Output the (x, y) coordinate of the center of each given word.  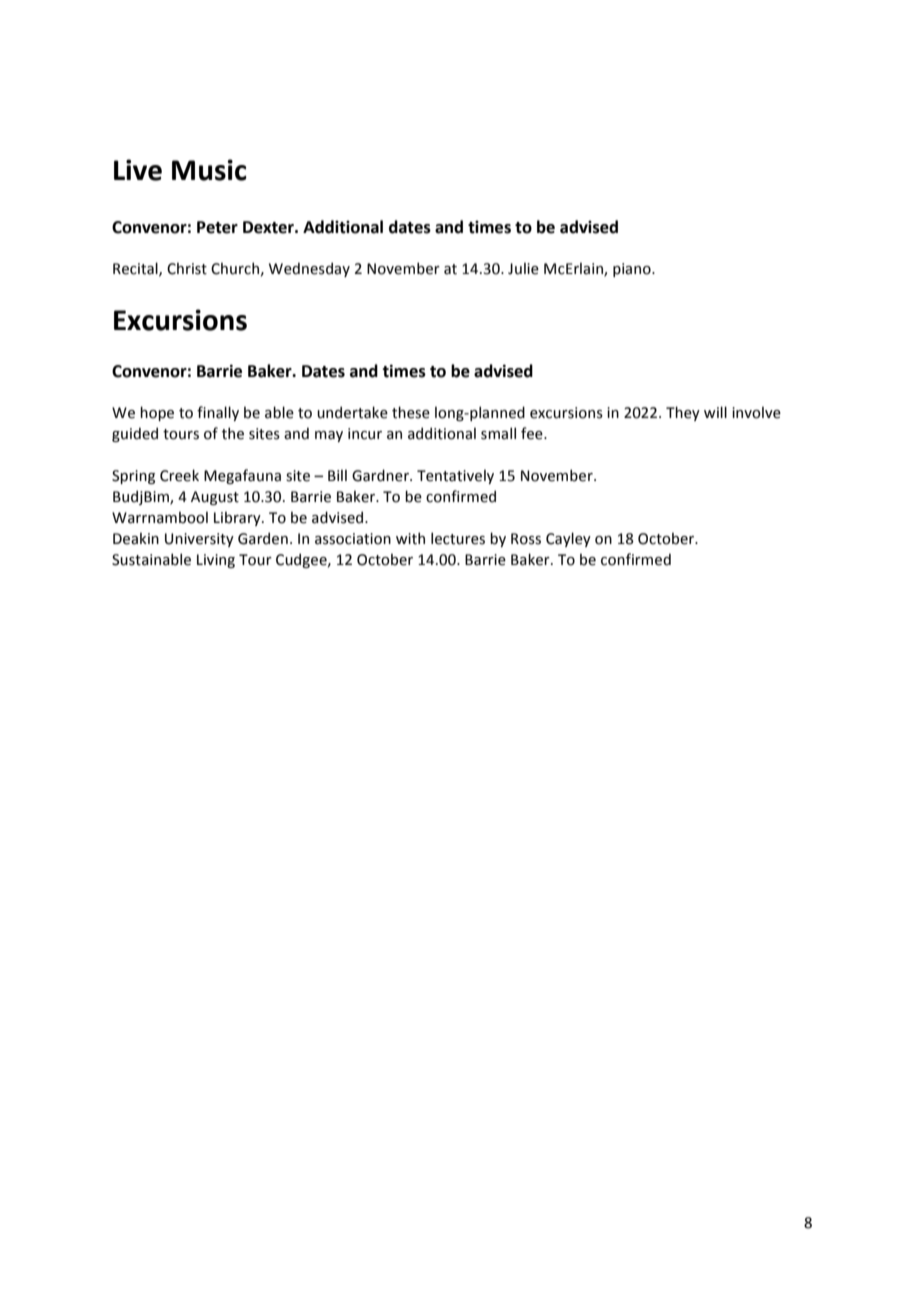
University (199, 540)
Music (209, 170)
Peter (217, 227)
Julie (523, 268)
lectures (458, 538)
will (715, 412)
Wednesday (309, 269)
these (411, 412)
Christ (187, 268)
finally (218, 413)
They (683, 413)
